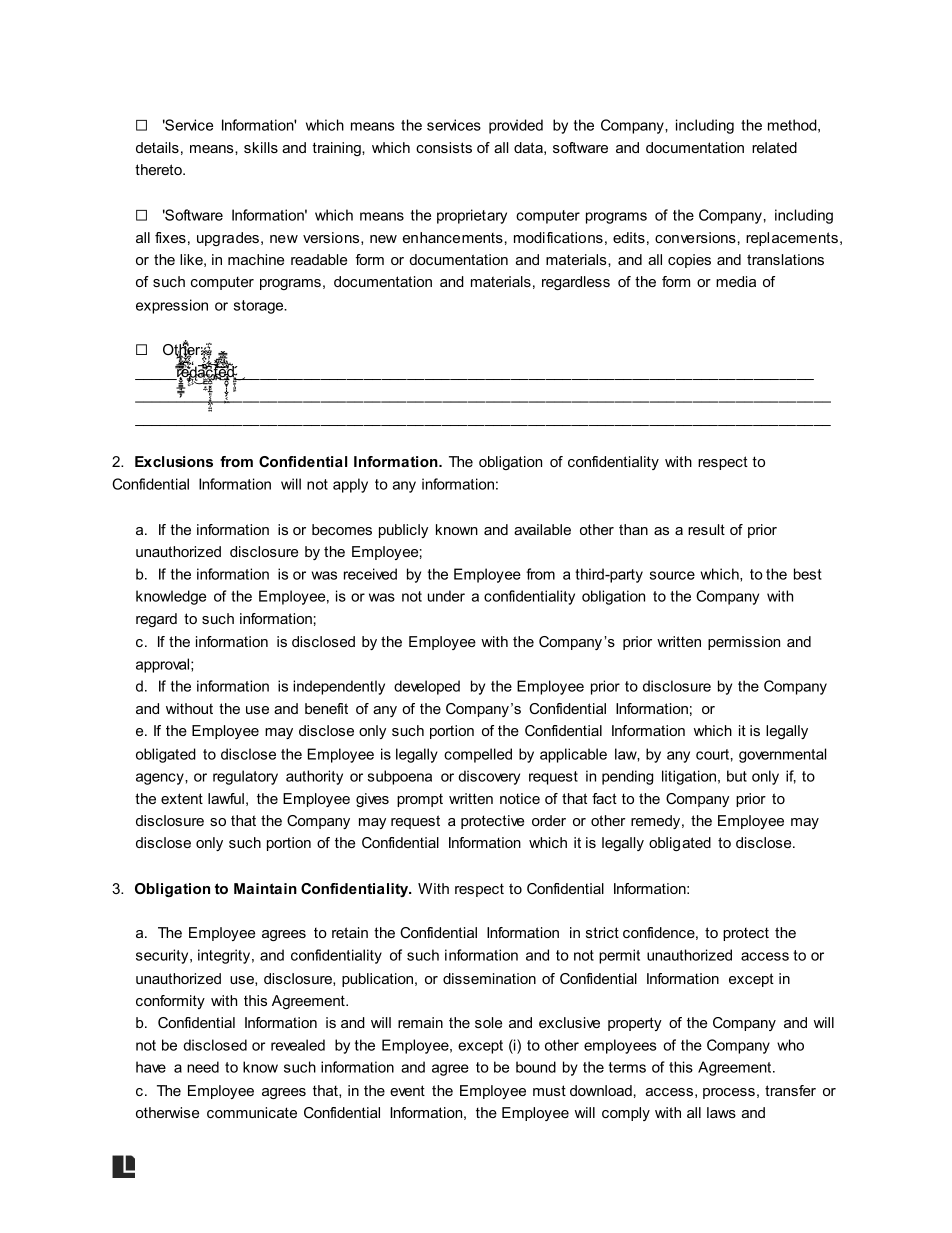  Describe the element at coordinates (774, 147) in the image. I see `related` at that location.
